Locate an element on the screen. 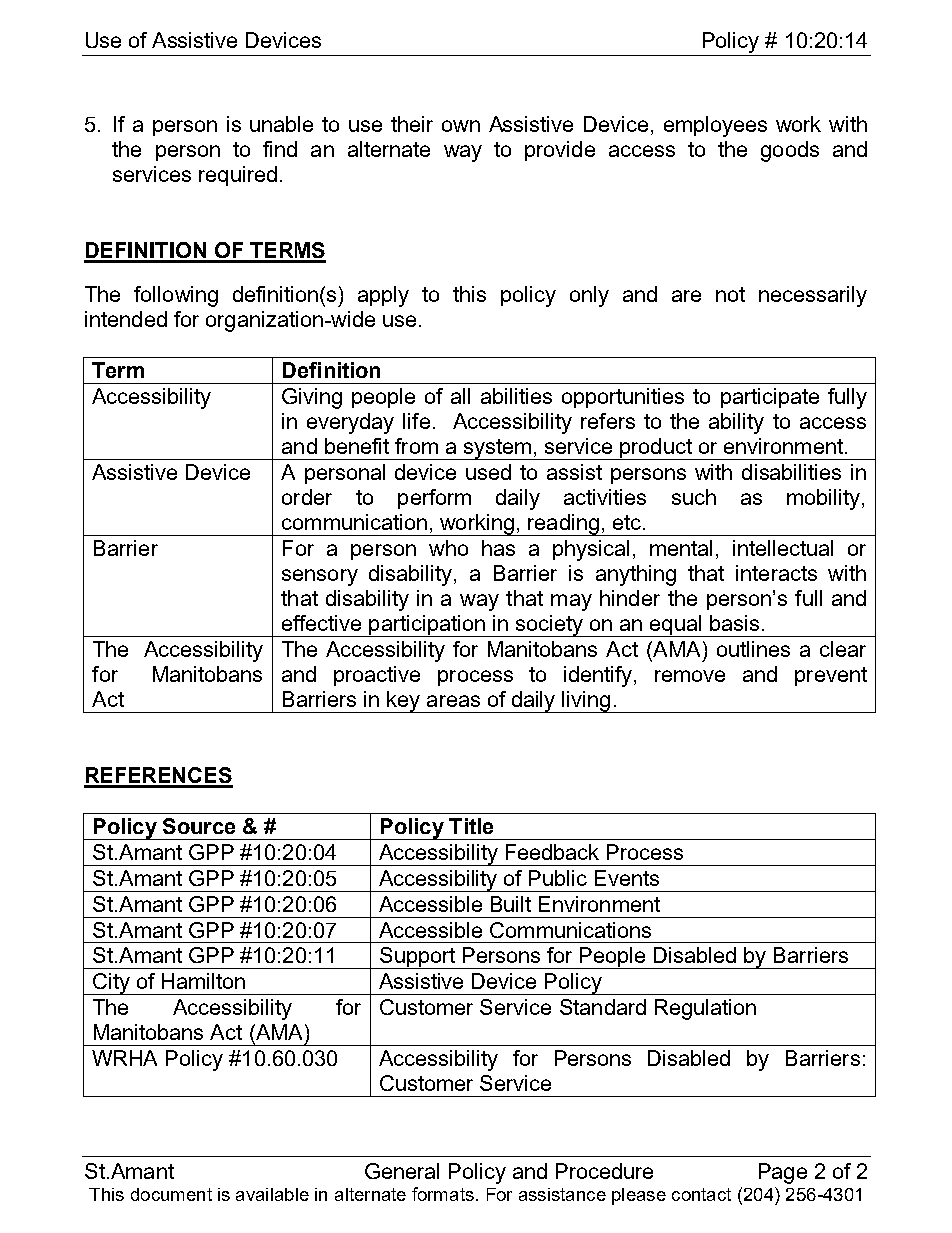  Page is located at coordinates (783, 1173).
